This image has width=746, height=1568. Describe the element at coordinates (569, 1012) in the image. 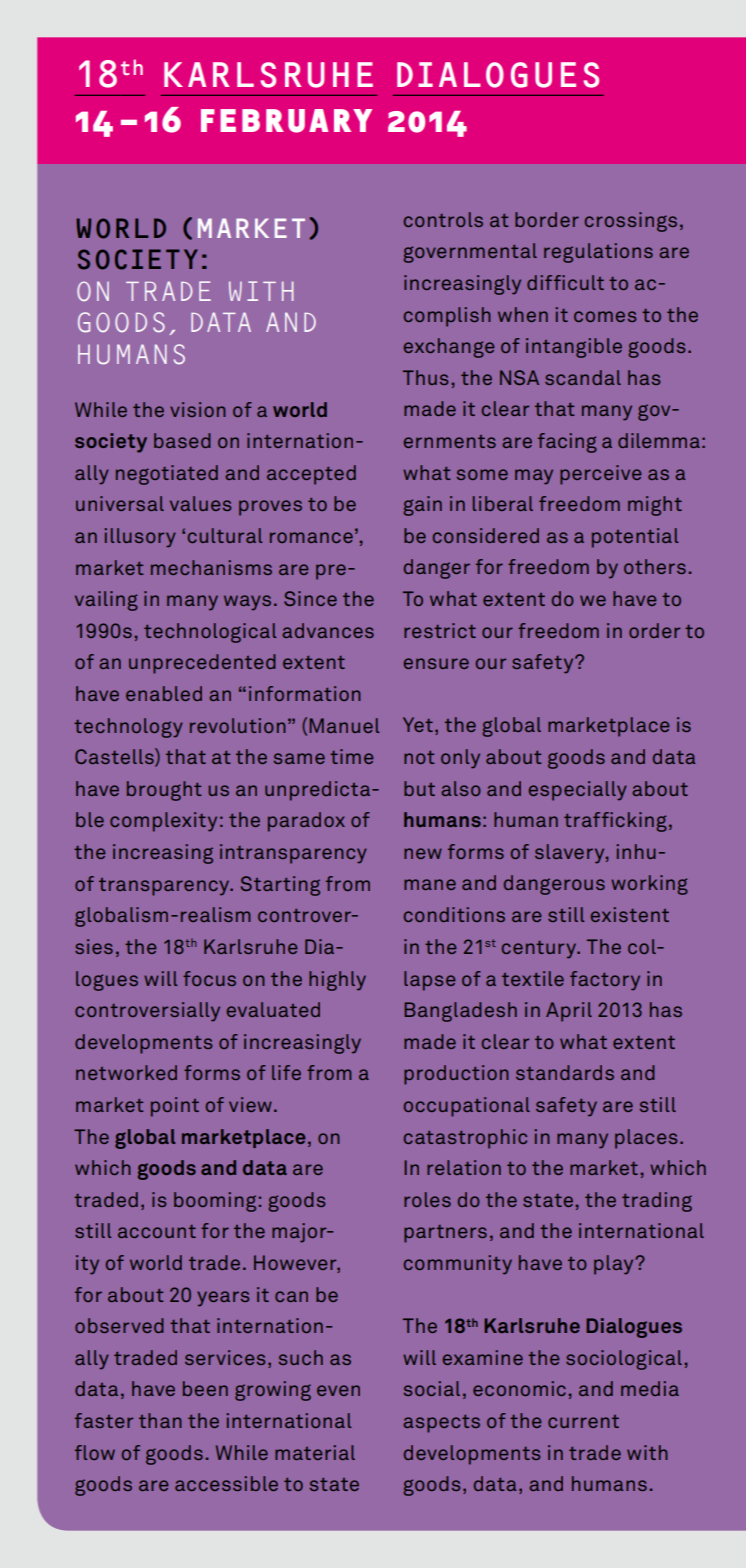

I see `April` at that location.
